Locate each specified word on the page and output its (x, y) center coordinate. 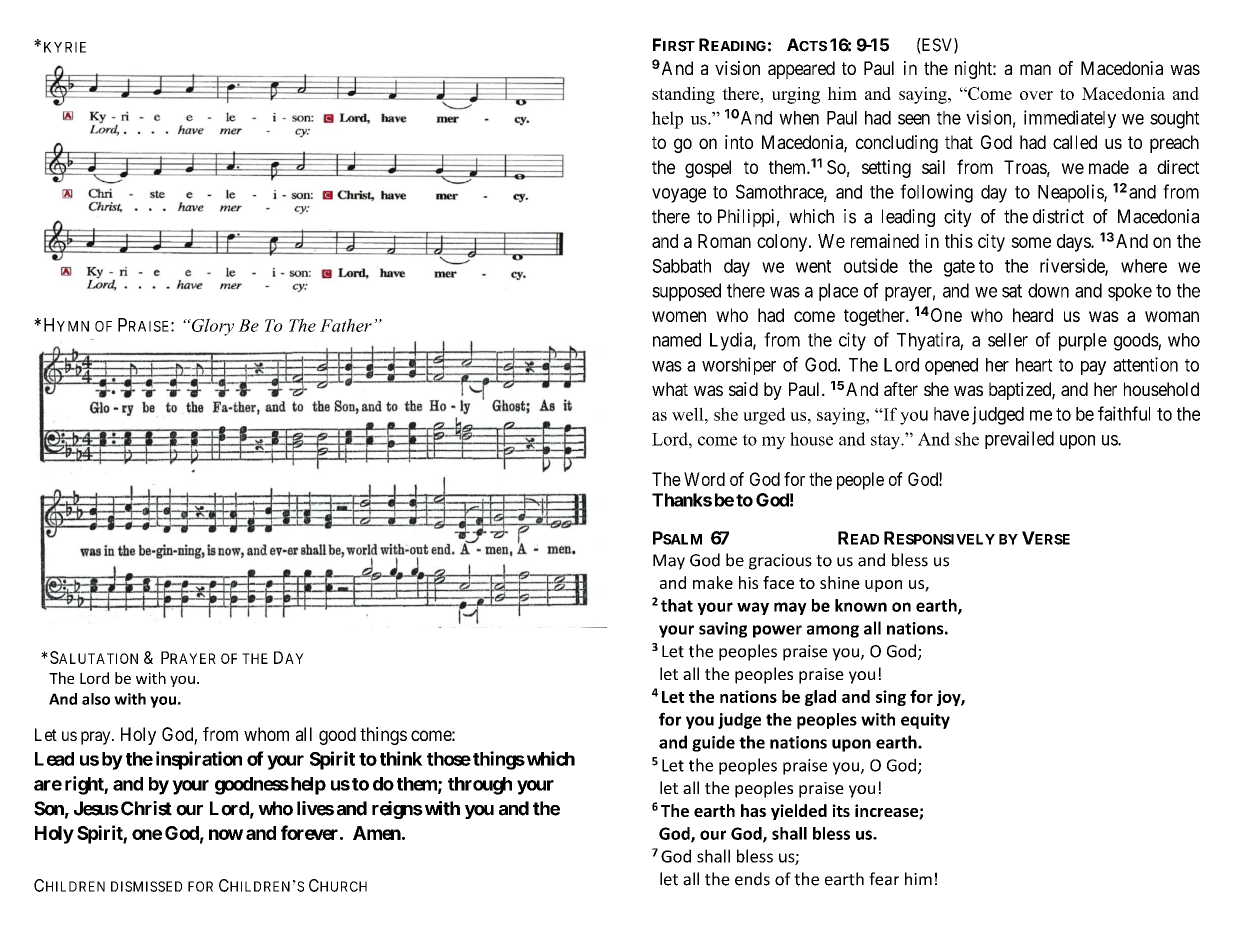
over (1036, 95)
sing (891, 698)
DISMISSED (146, 886)
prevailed (1019, 440)
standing (683, 95)
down (1048, 290)
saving (723, 630)
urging (796, 95)
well (689, 414)
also (96, 699)
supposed (686, 292)
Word (704, 479)
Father (346, 325)
